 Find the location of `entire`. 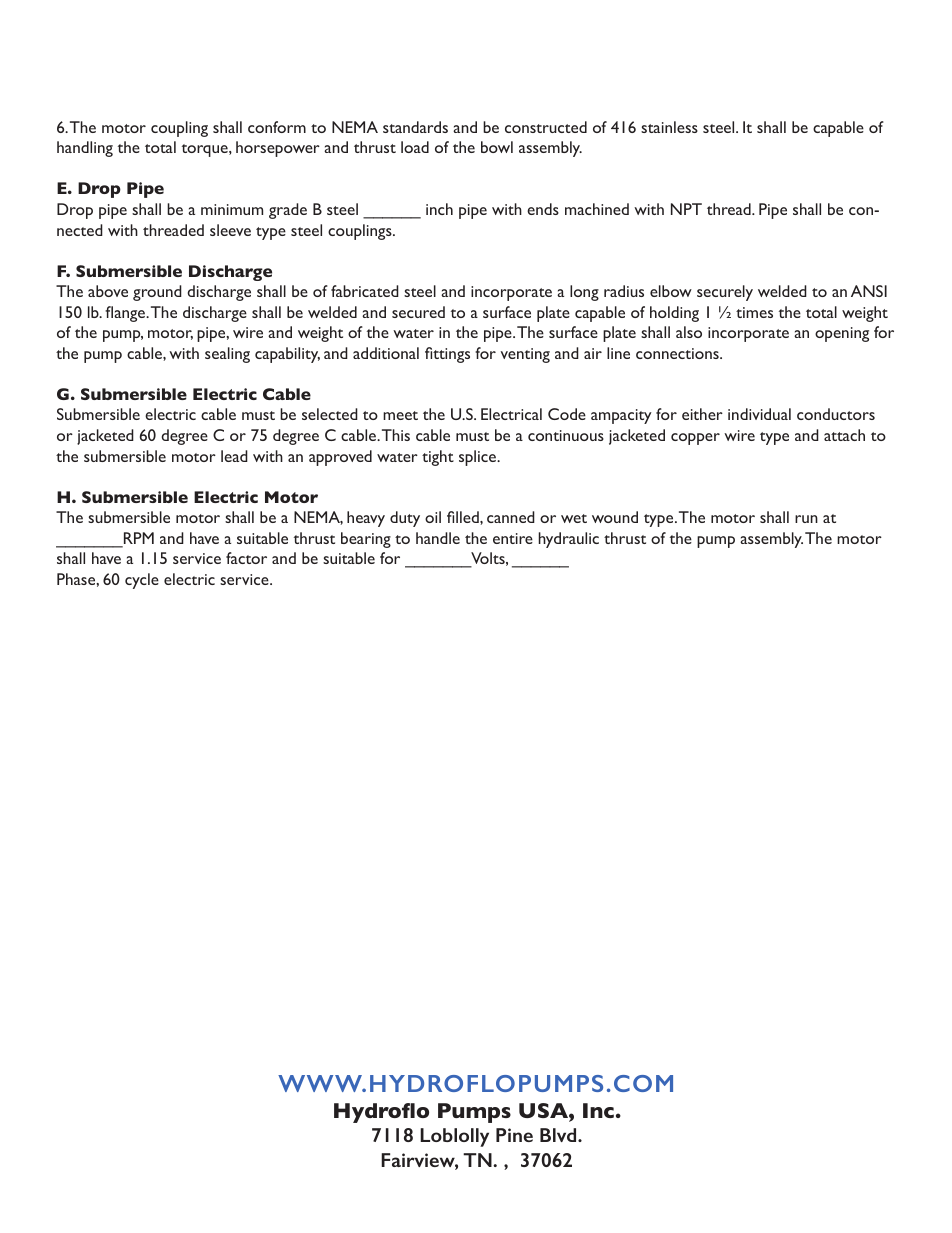

entire is located at coordinates (513, 538).
